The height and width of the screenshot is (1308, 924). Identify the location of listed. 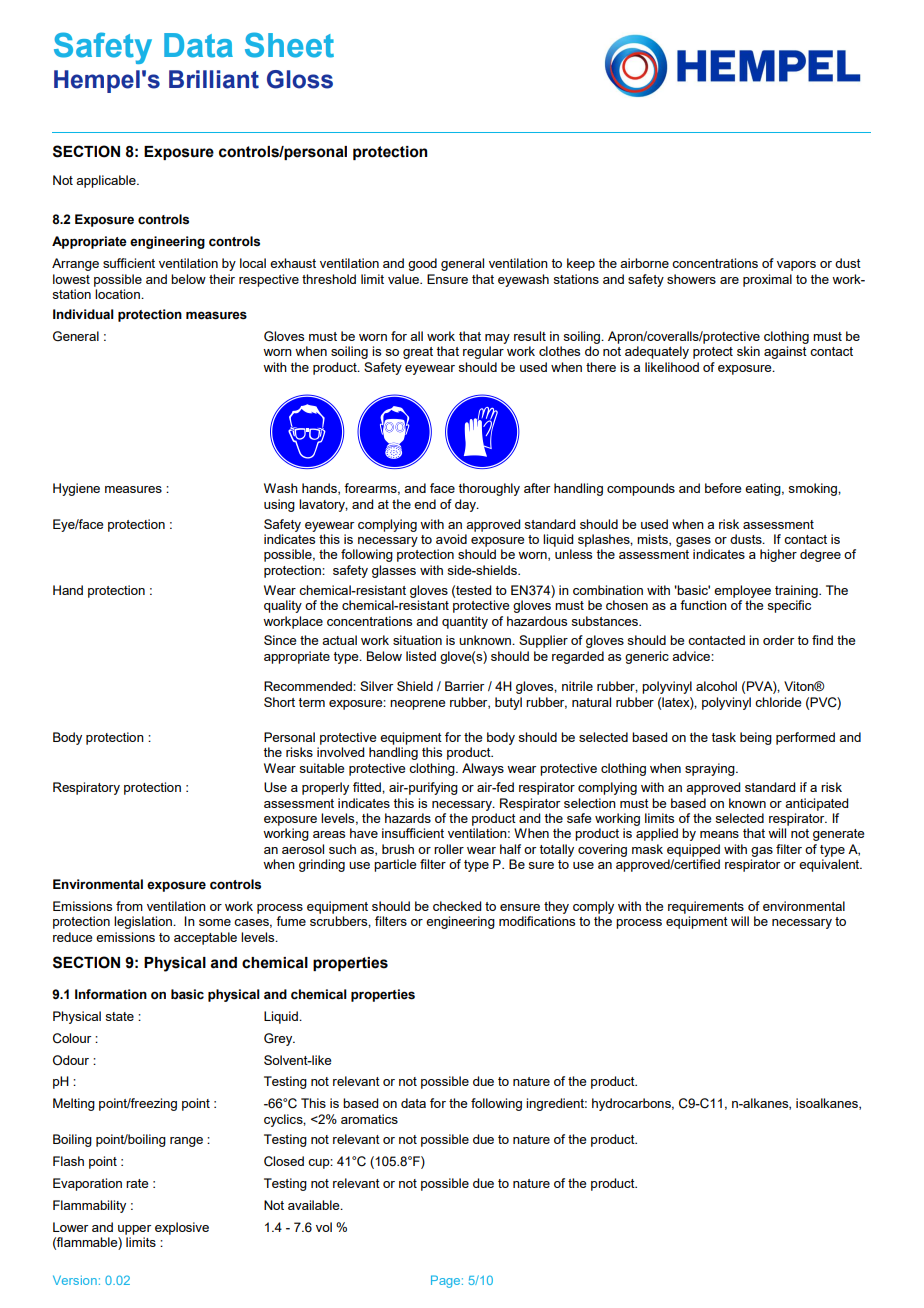
(421, 656).
